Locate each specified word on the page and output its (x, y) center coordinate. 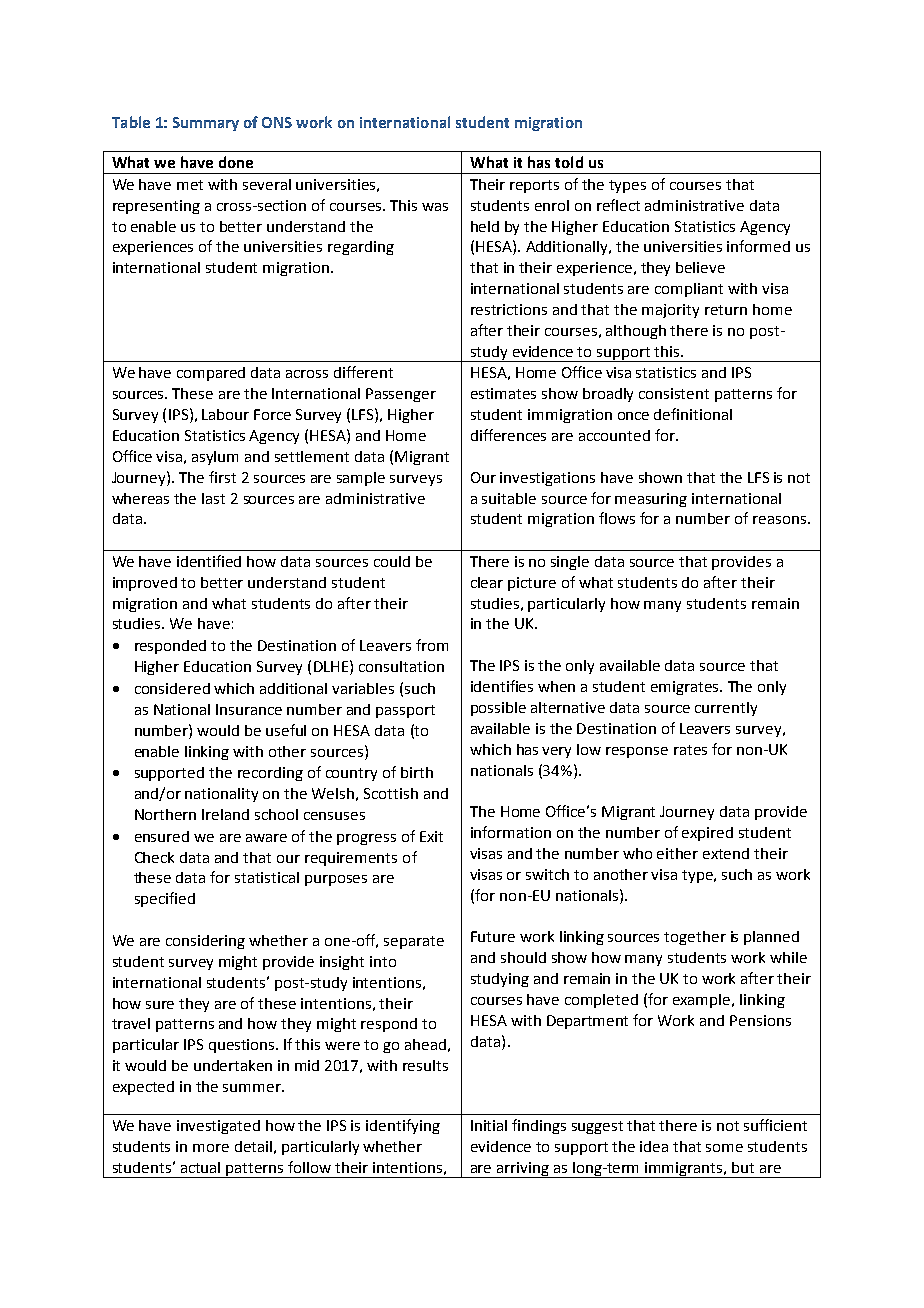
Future (493, 936)
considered (172, 688)
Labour (225, 414)
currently (726, 709)
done (236, 162)
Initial (489, 1125)
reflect (618, 205)
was (435, 207)
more (211, 1148)
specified (165, 899)
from (432, 645)
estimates (503, 393)
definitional (693, 414)
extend (726, 853)
